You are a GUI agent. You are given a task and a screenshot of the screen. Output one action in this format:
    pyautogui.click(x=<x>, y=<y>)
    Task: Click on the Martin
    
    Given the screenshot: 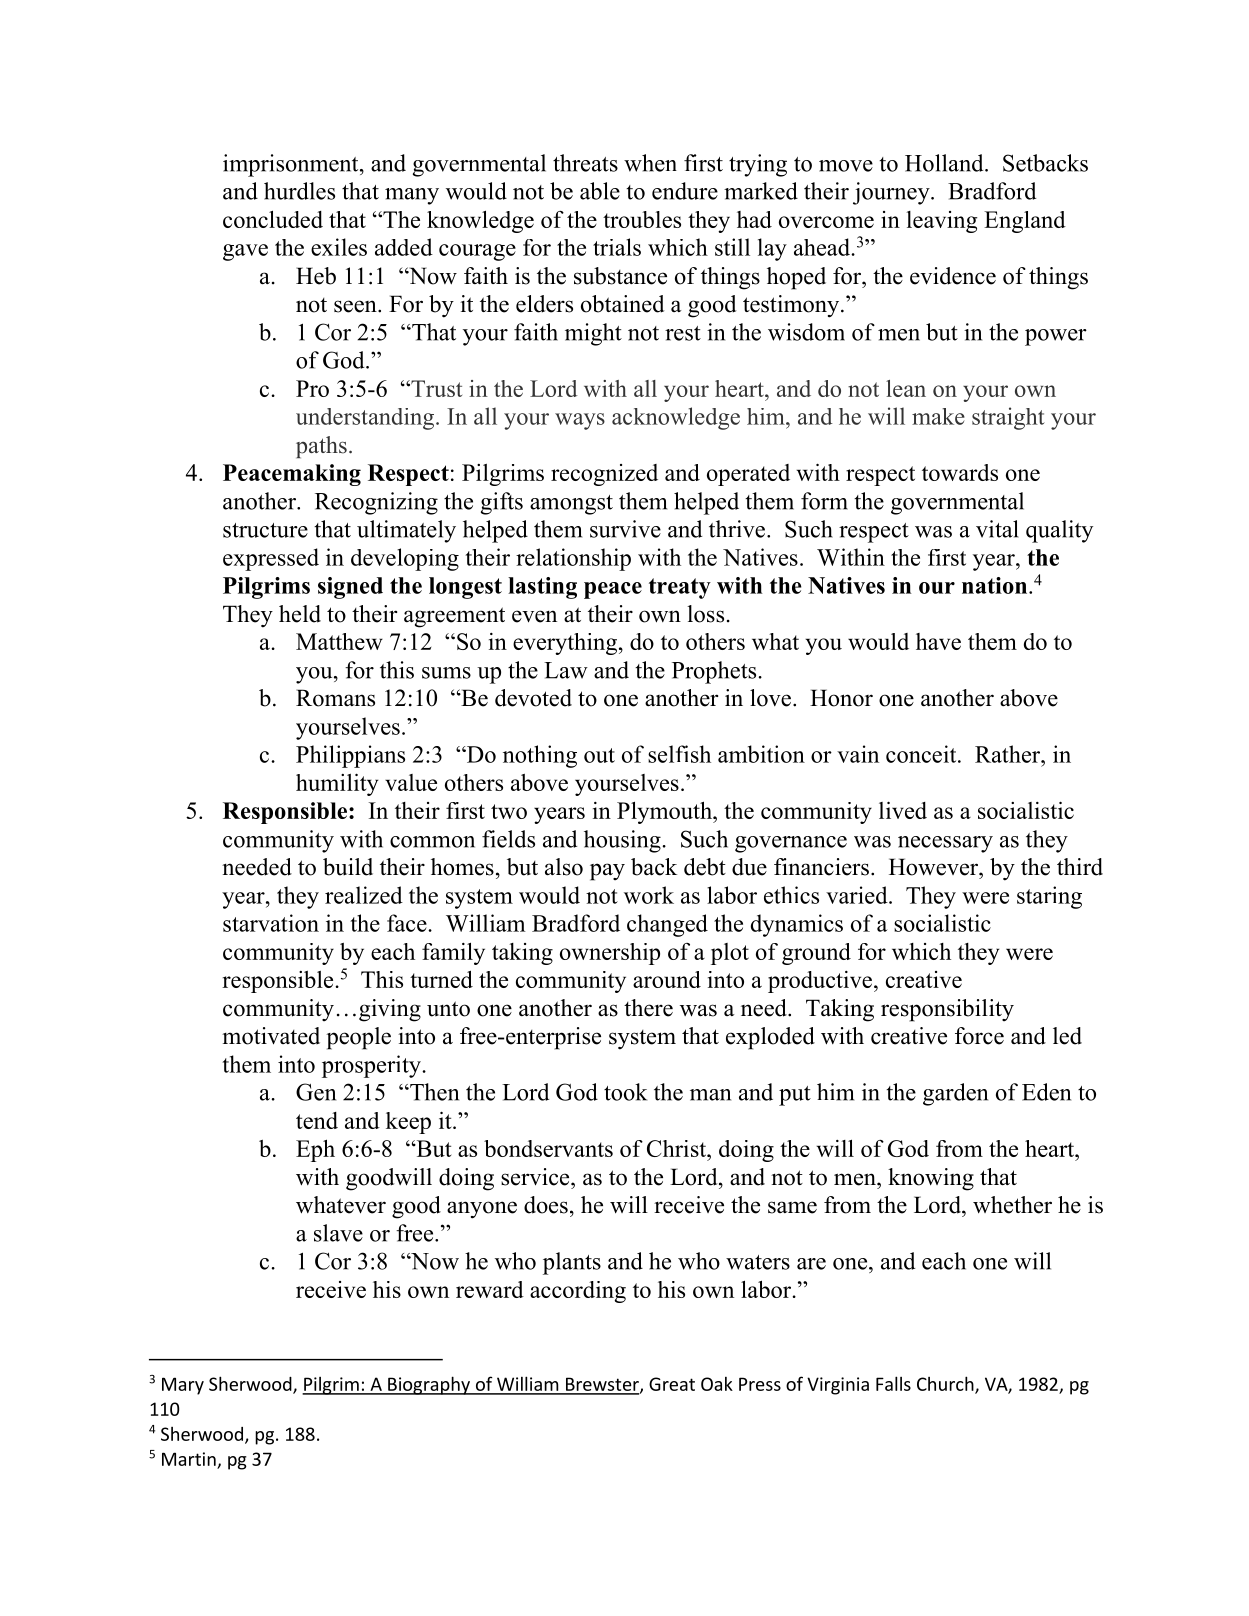 What is the action you would take?
    pyautogui.click(x=189, y=1459)
